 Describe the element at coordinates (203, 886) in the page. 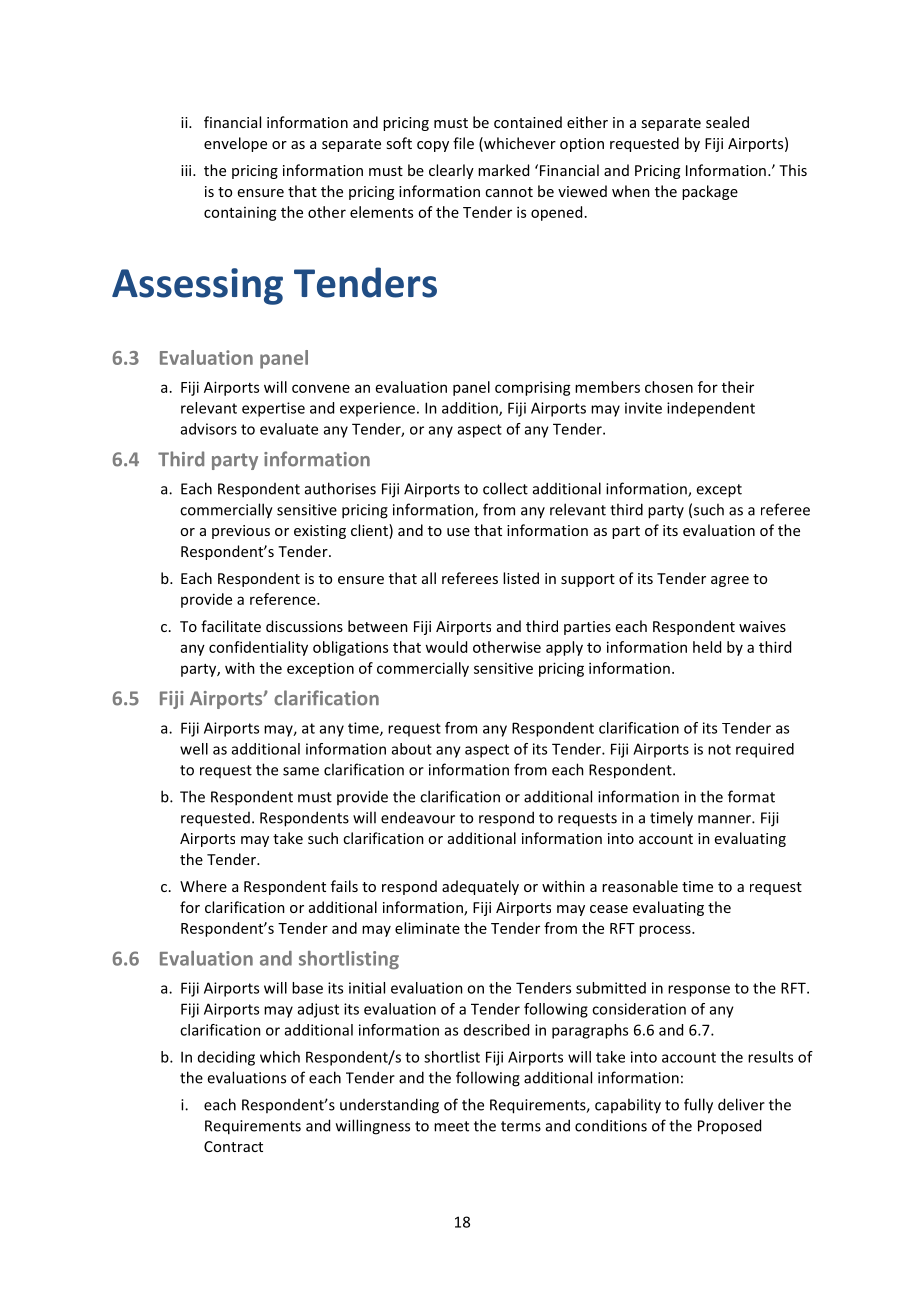

I see `Where` at that location.
